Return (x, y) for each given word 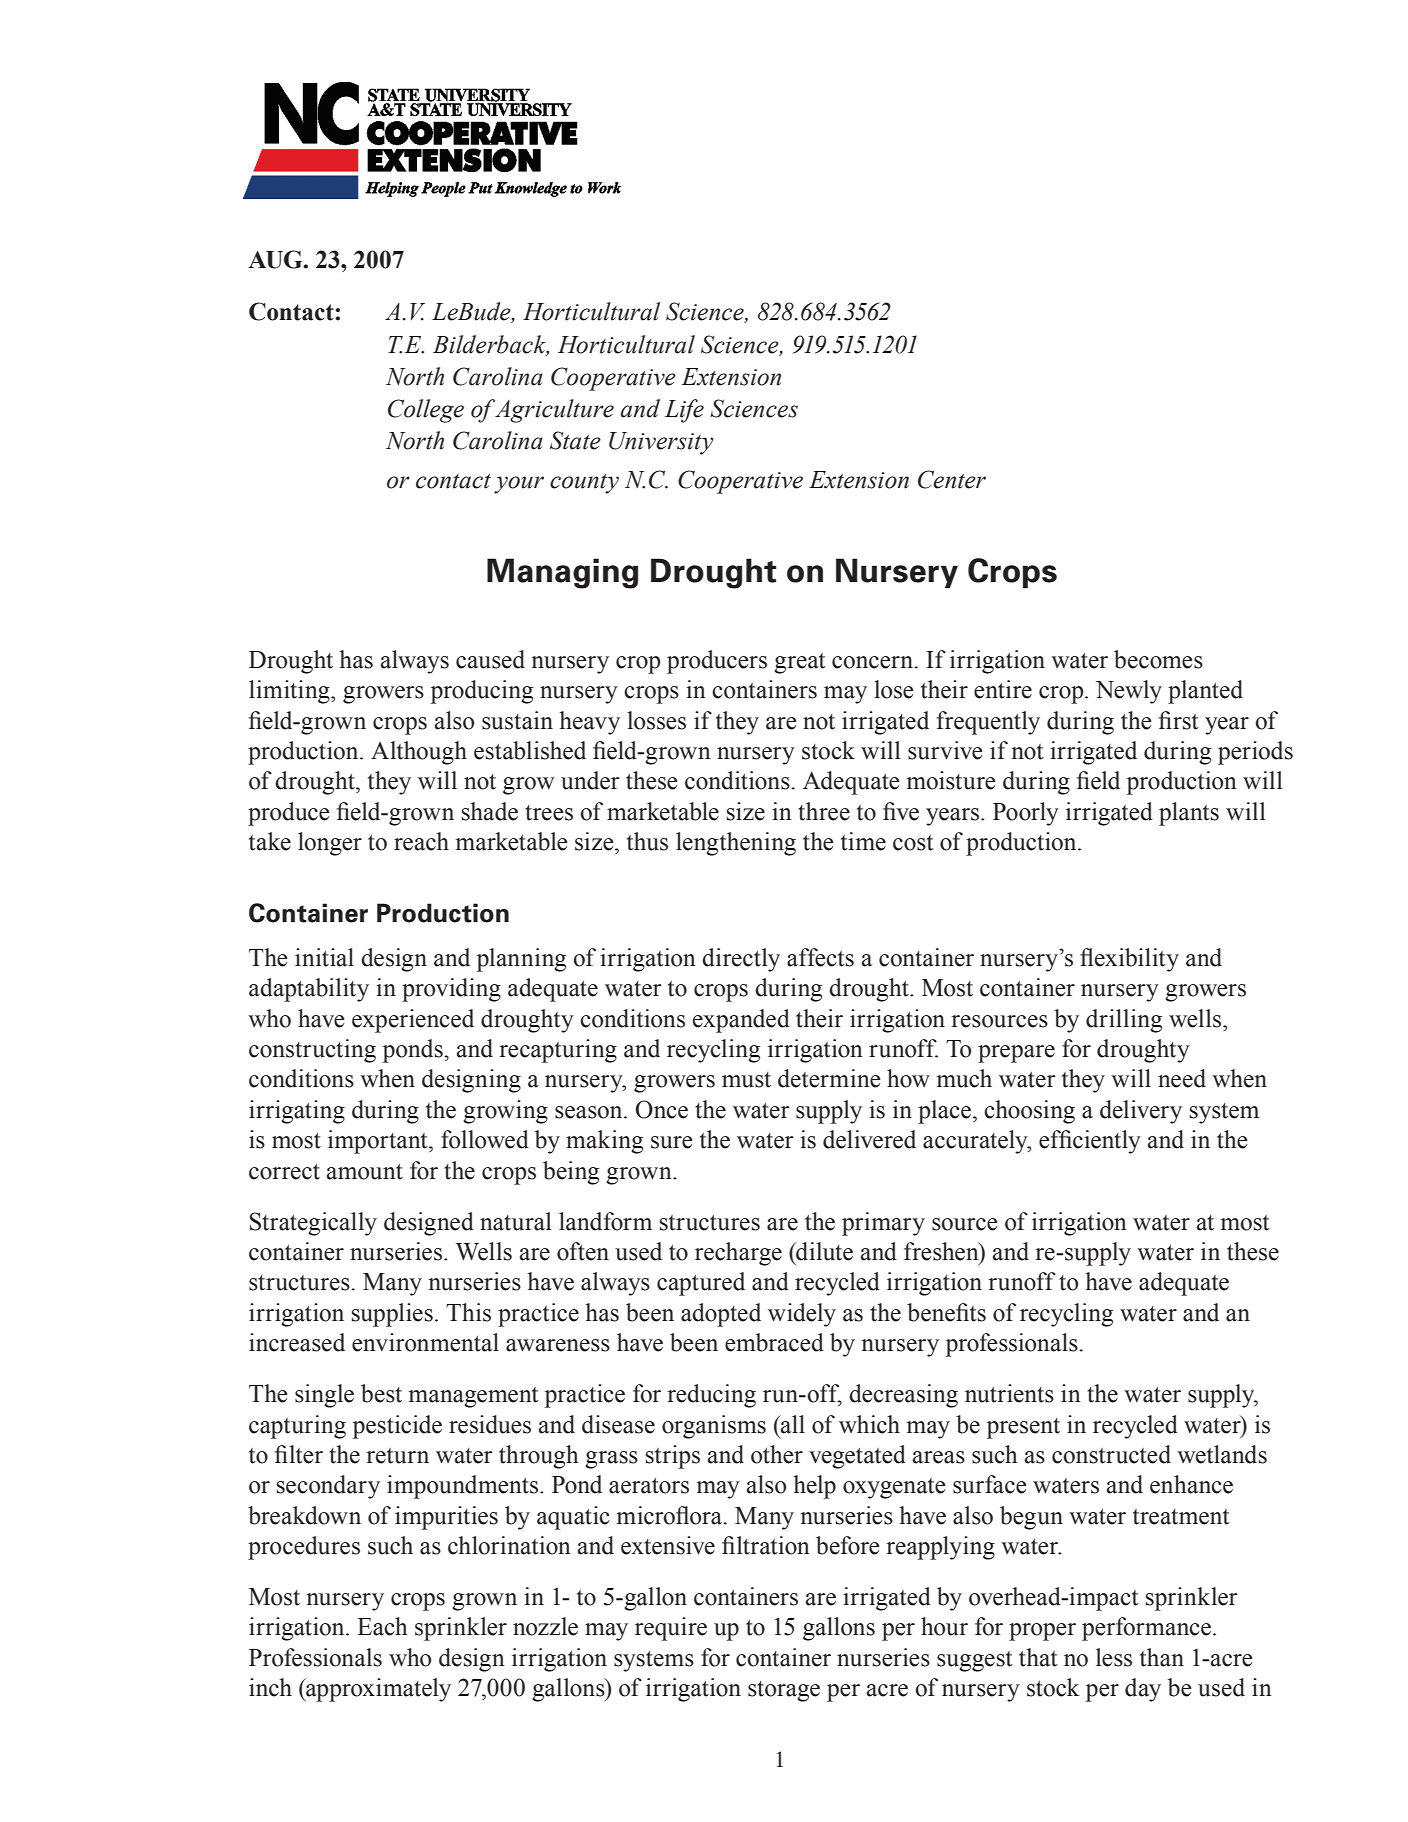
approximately (377, 1690)
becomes (1158, 659)
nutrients (1009, 1393)
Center (952, 479)
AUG (276, 259)
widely (802, 1315)
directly (741, 960)
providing (451, 990)
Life (684, 411)
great (800, 663)
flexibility (1129, 960)
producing (482, 692)
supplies (392, 1315)
